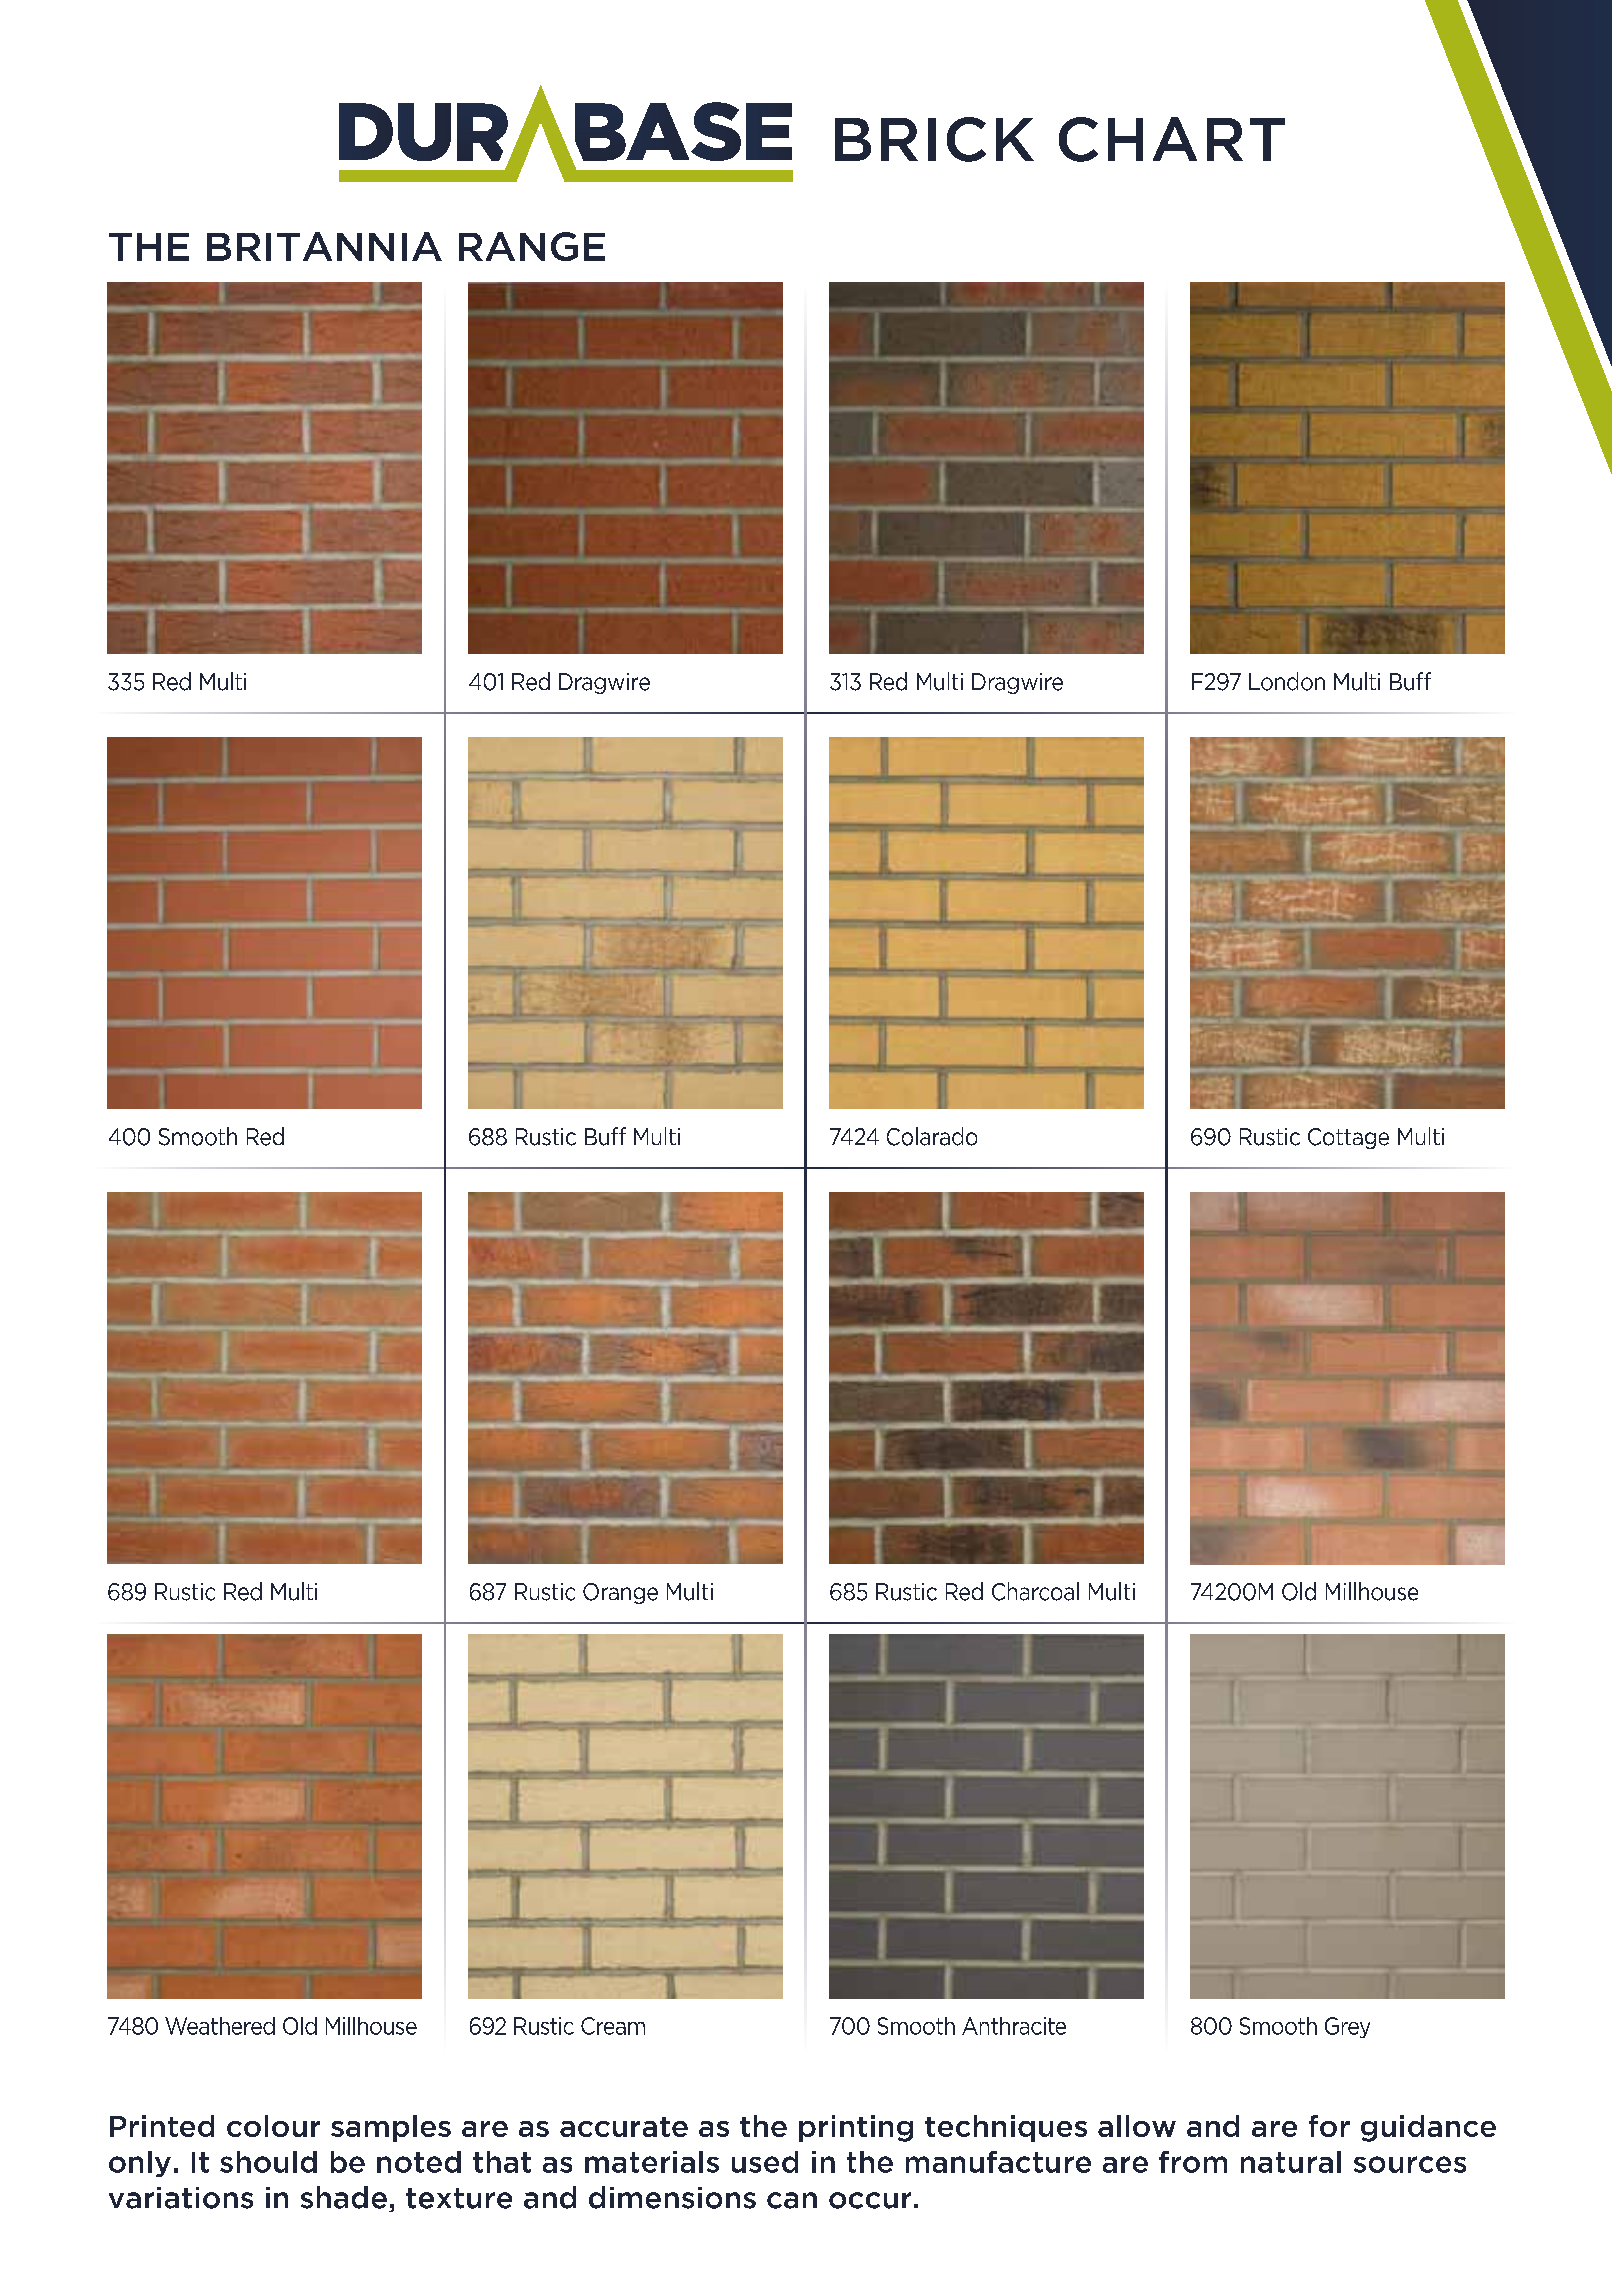 Image resolution: width=1612 pixels, height=2280 pixels. What do you see at coordinates (1014, 2026) in the page?
I see `Anthracite` at bounding box center [1014, 2026].
